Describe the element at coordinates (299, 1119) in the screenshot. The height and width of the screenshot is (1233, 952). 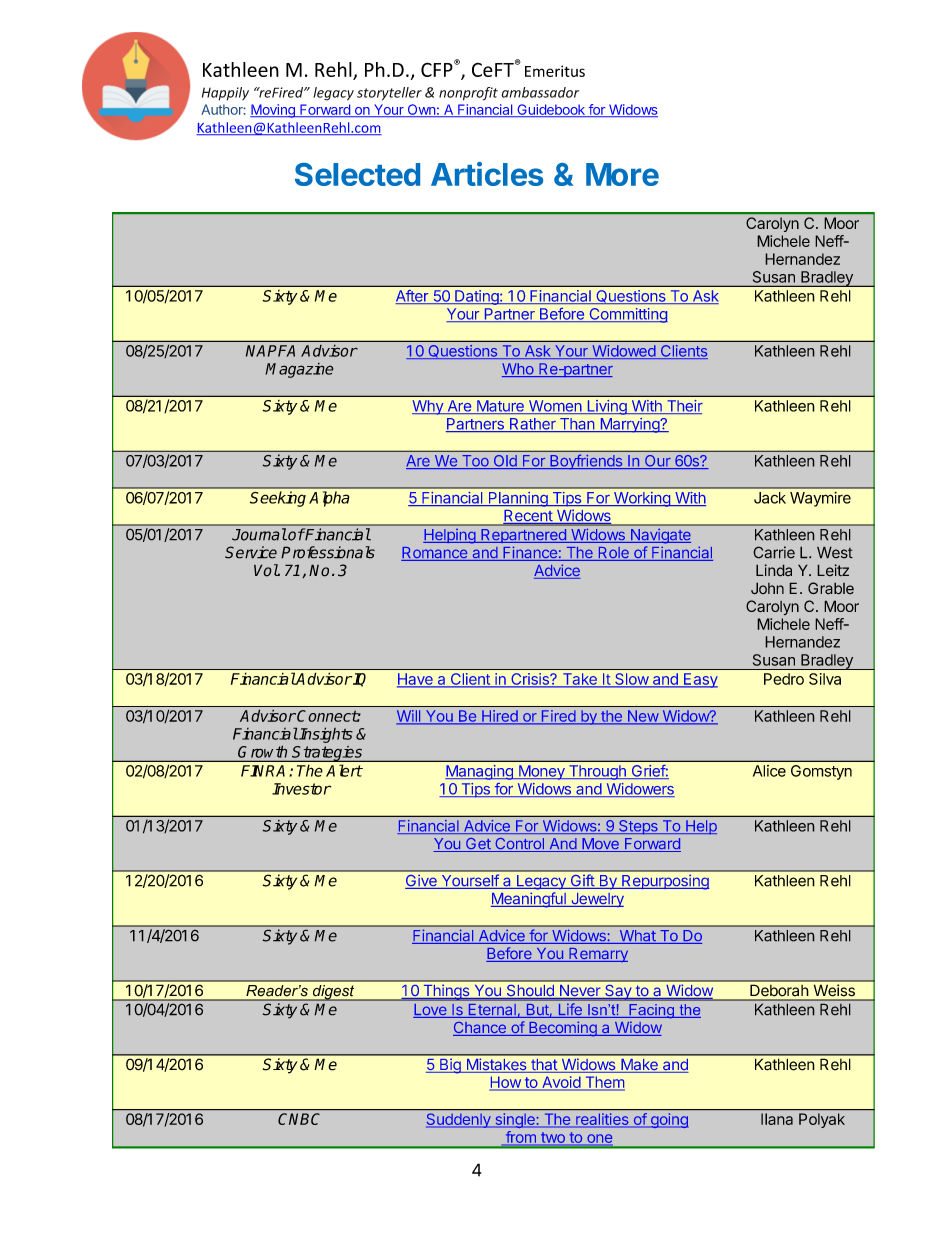
I see `CNBC` at that location.
